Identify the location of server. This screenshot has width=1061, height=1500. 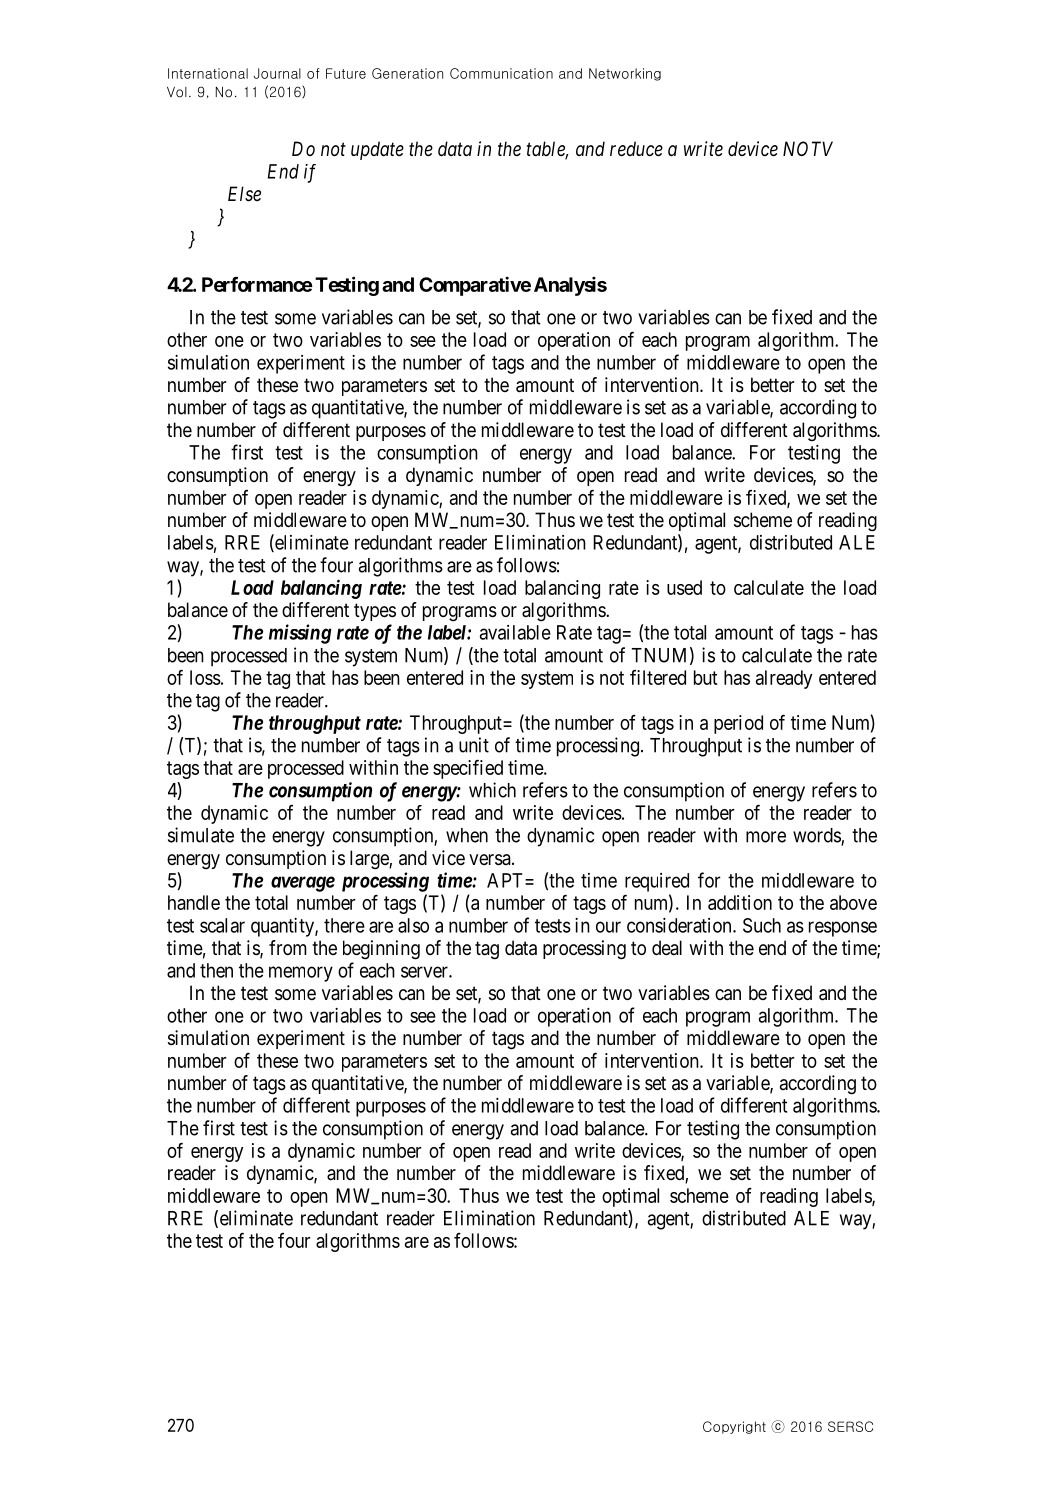
(425, 972).
